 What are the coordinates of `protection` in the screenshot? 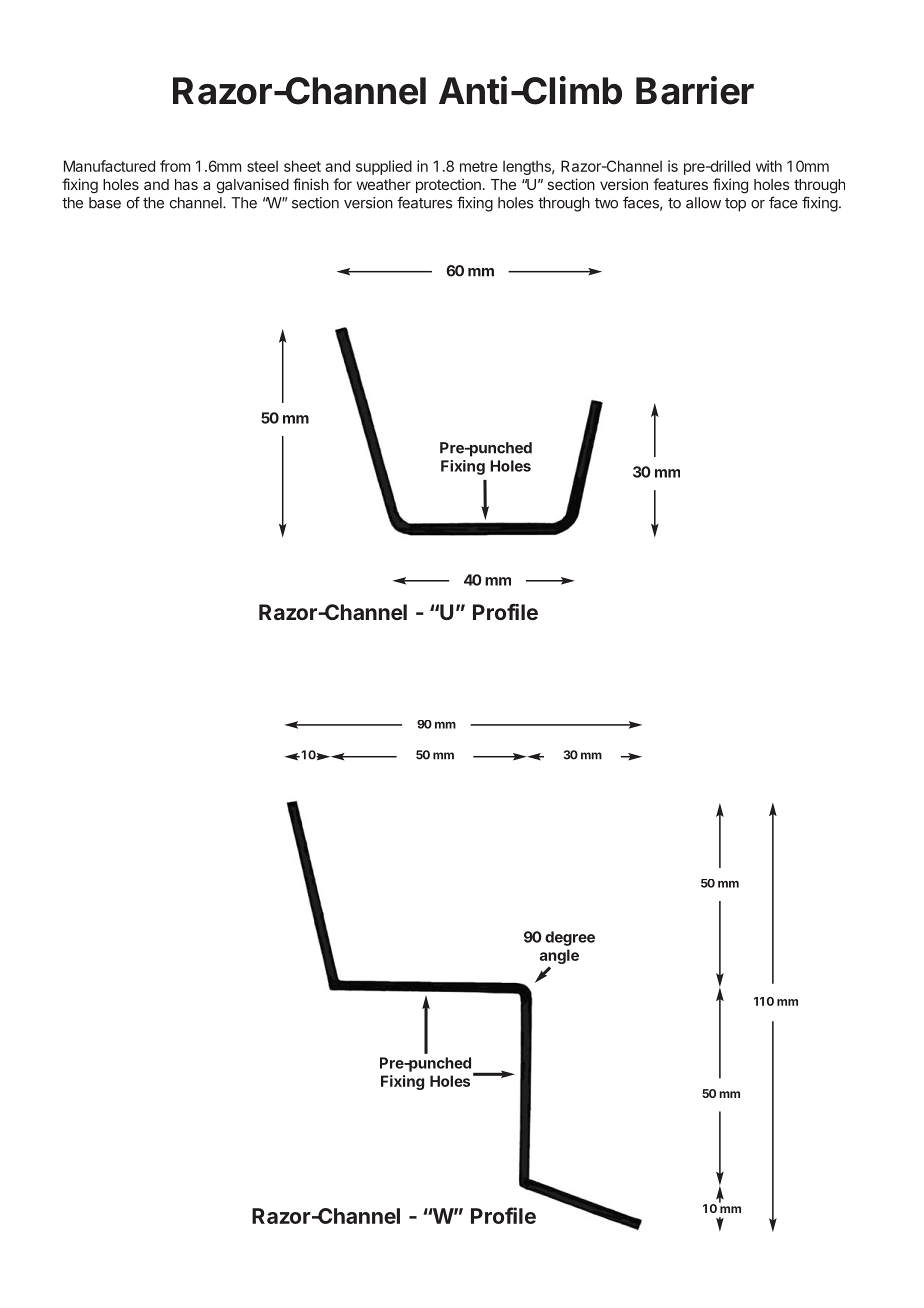 It's located at (448, 185).
